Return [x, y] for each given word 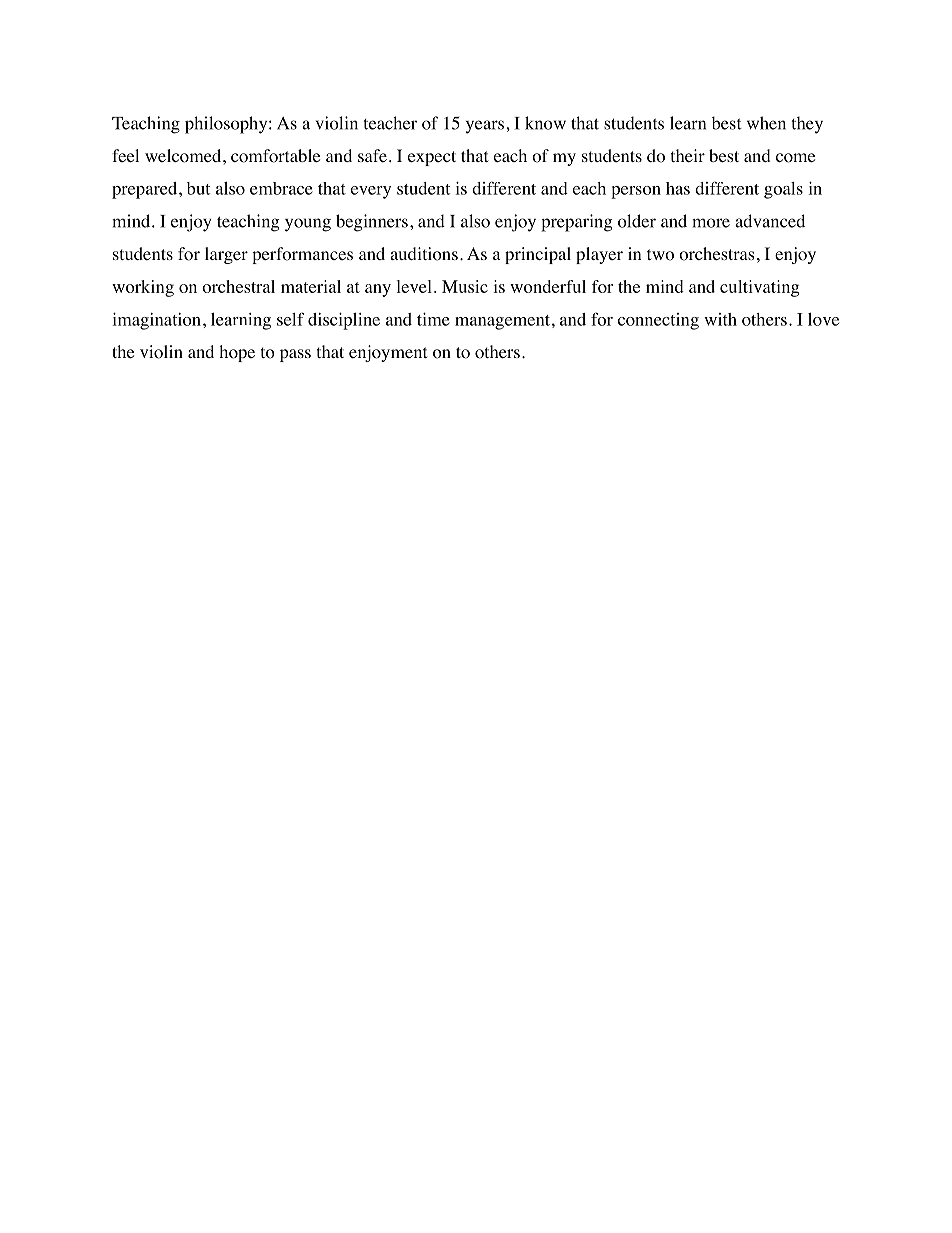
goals [783, 190]
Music [465, 286]
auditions [424, 254]
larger [226, 255]
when [766, 123]
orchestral [238, 286]
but [198, 188]
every [371, 192]
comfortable [275, 156]
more [711, 223]
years [485, 127]
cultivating [759, 288]
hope [237, 353]
